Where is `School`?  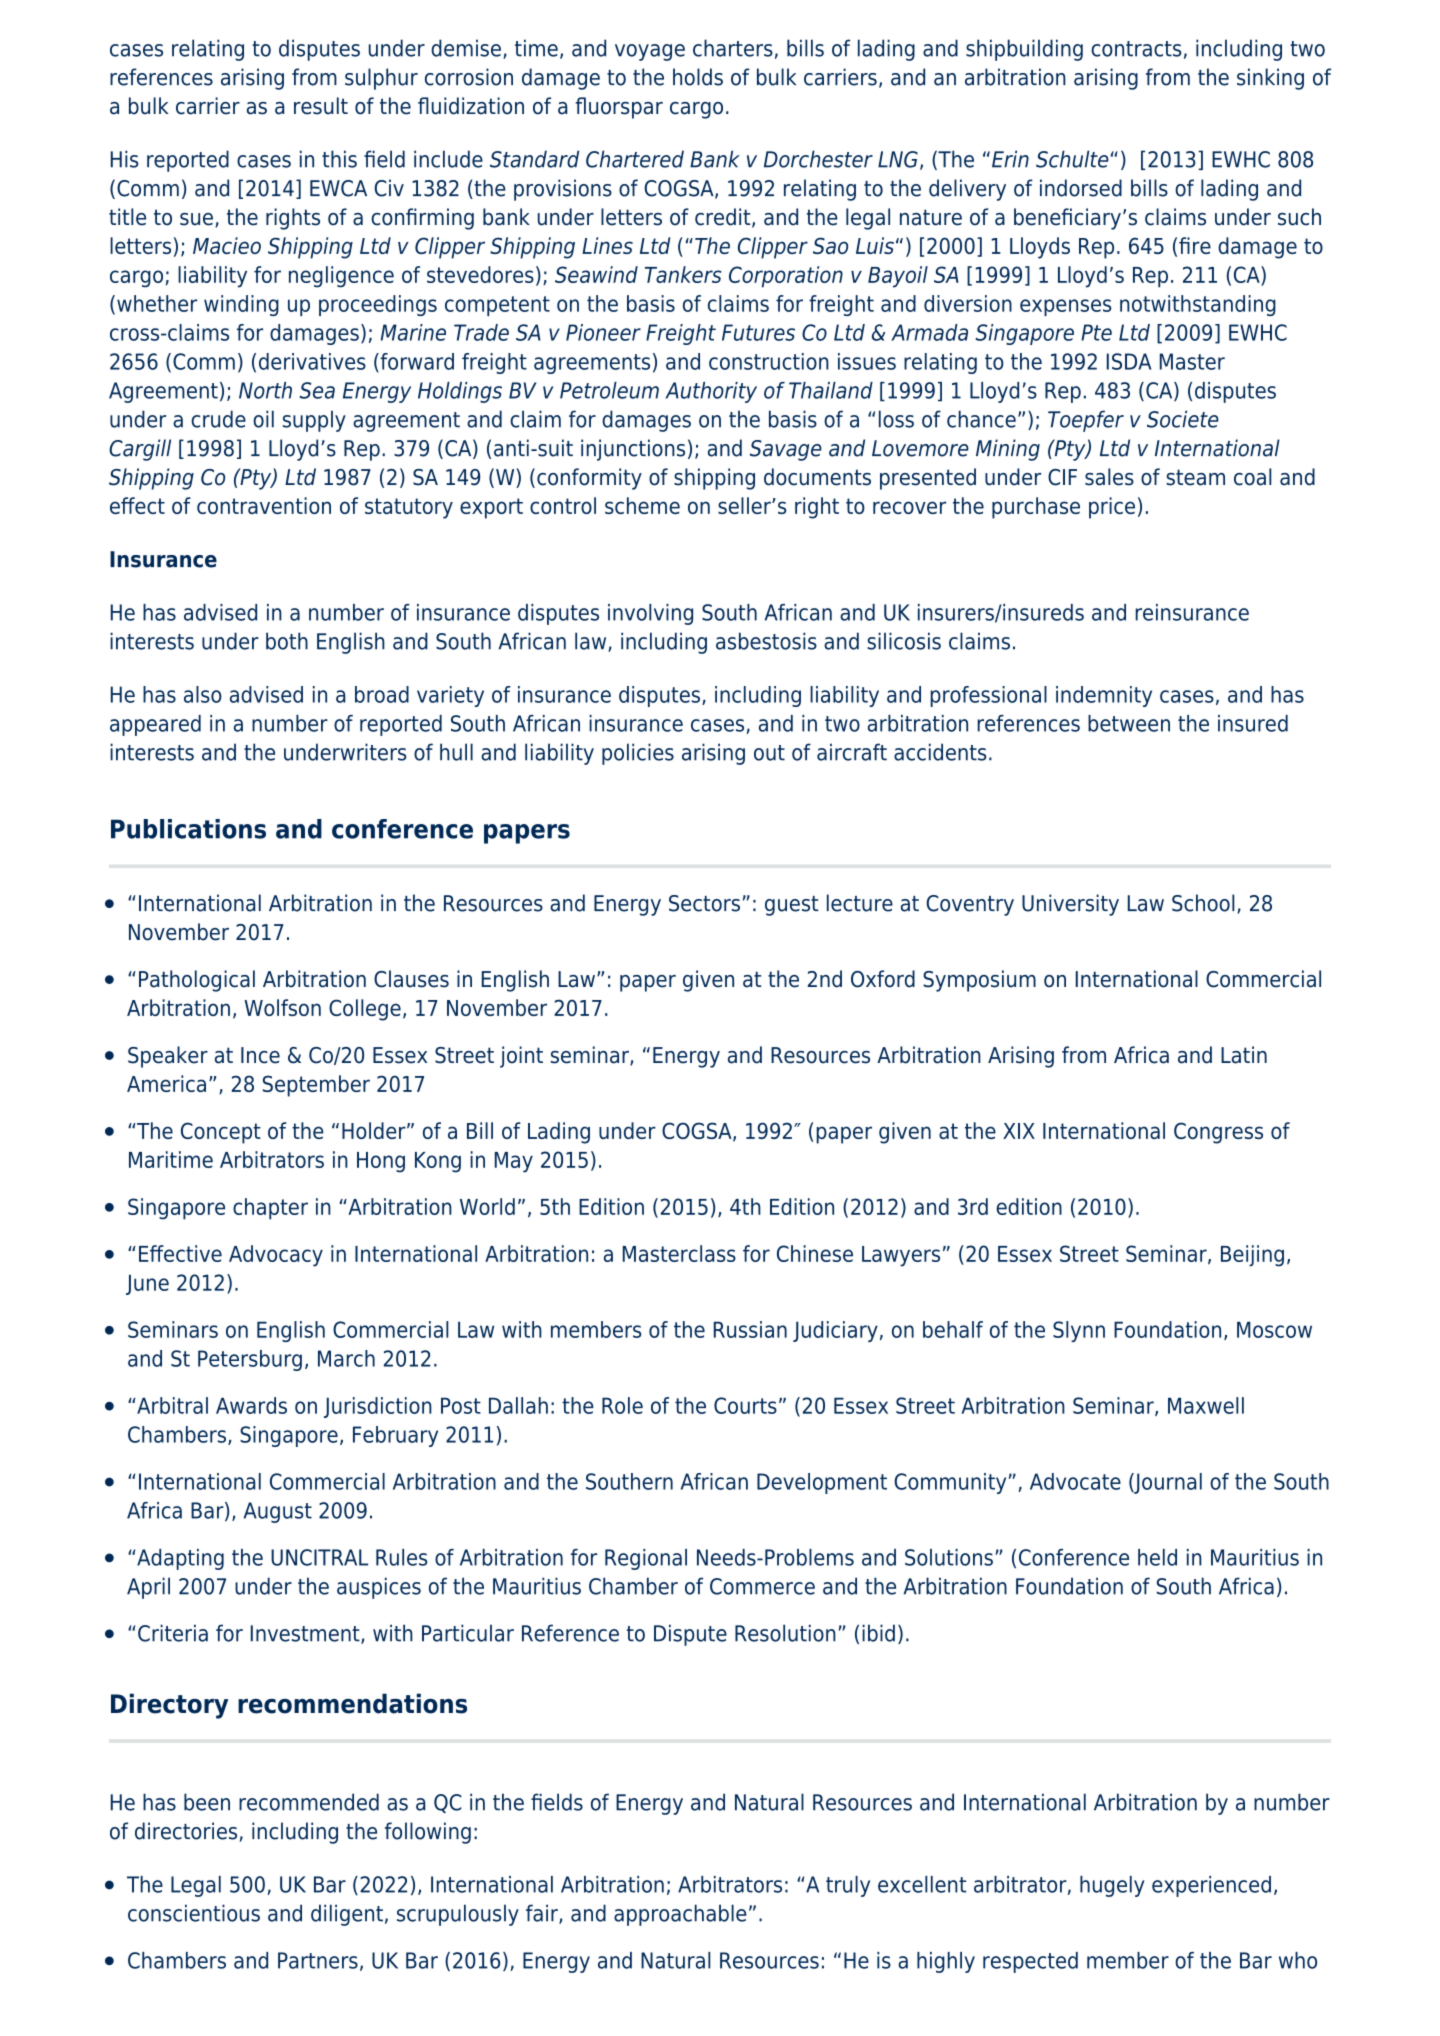 School is located at coordinates (1203, 903).
